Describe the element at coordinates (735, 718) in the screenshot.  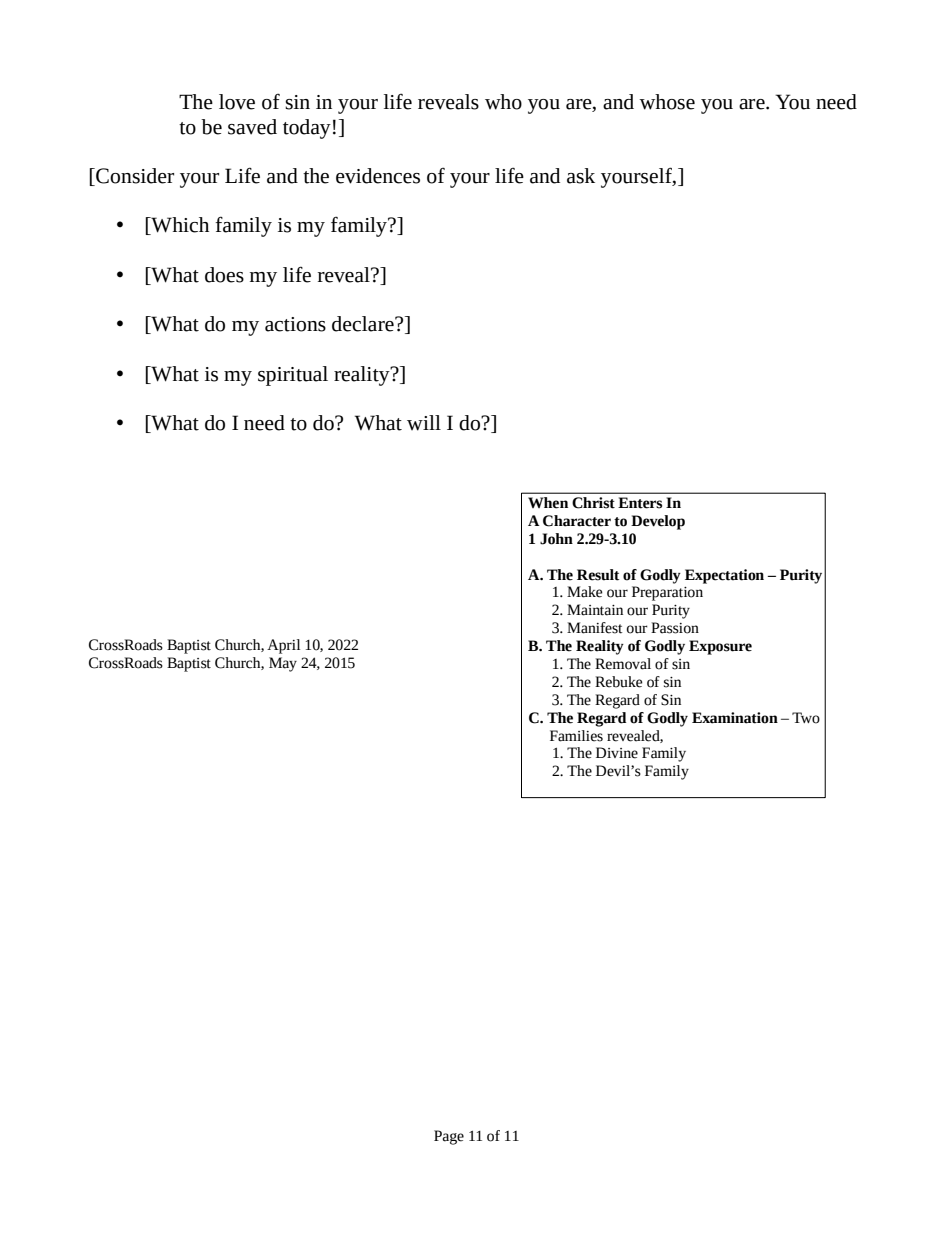
I see `Examination` at that location.
